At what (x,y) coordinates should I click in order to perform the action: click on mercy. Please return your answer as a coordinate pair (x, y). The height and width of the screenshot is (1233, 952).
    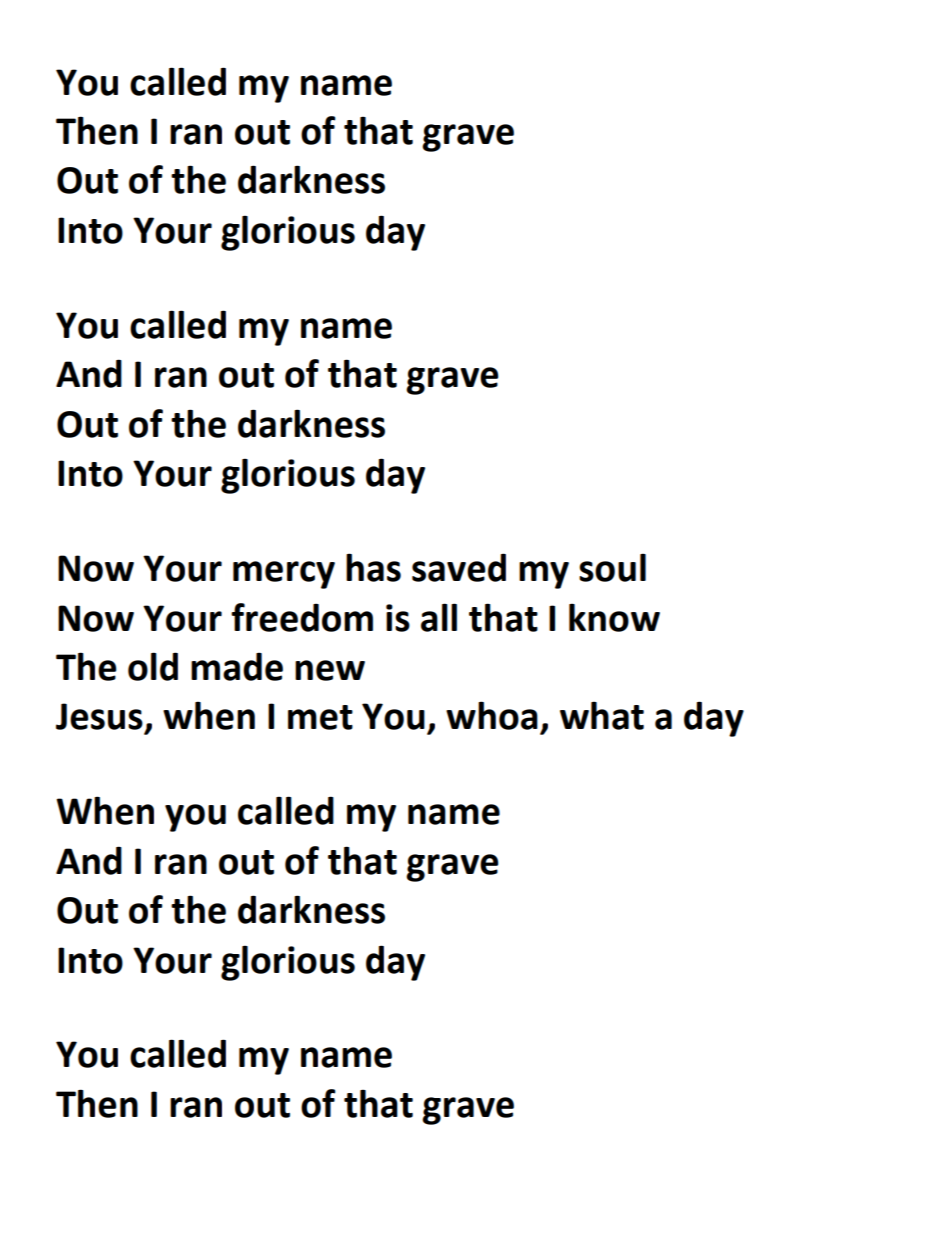
    Looking at the image, I should click on (284, 575).
